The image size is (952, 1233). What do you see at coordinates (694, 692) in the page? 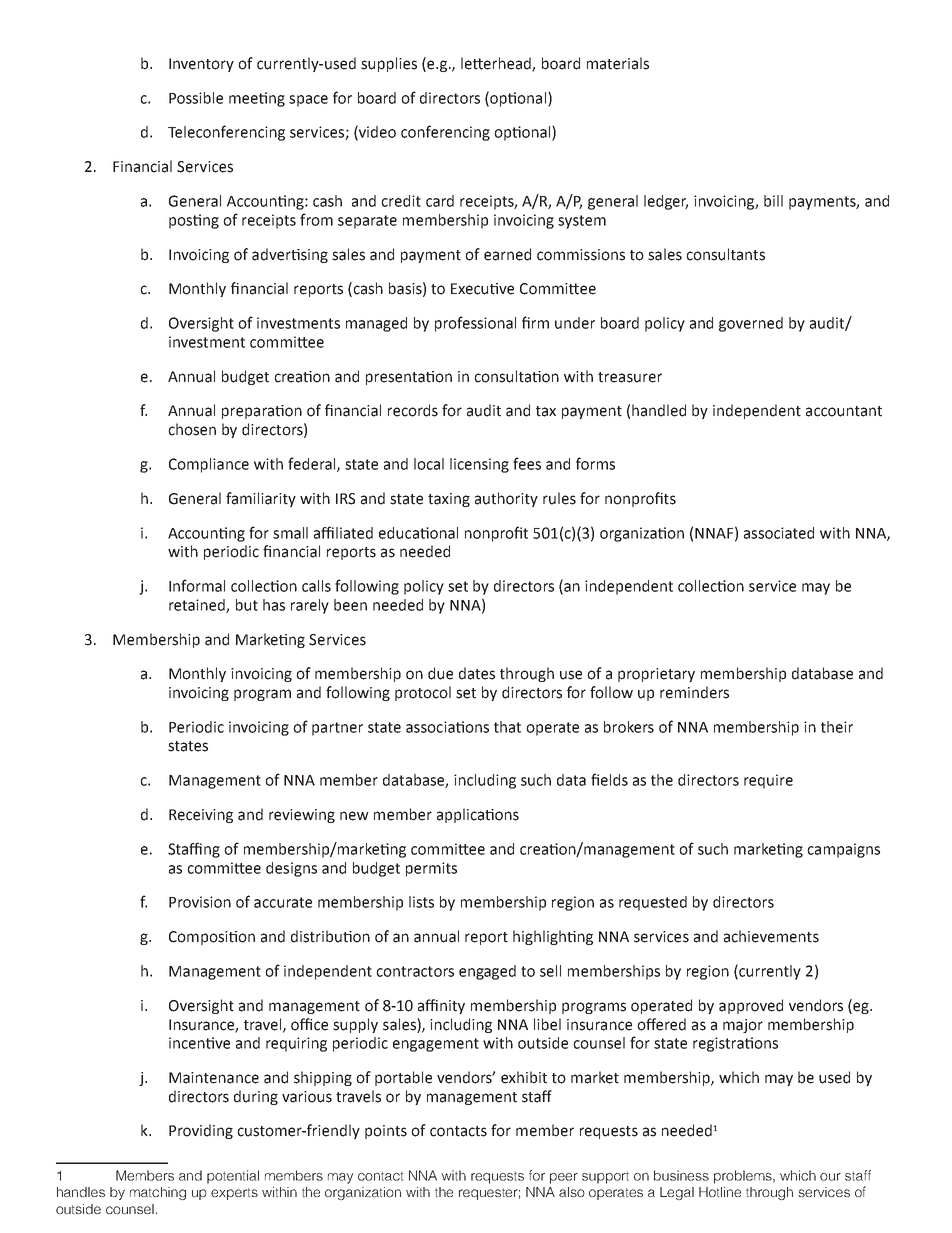
I see `reminders` at bounding box center [694, 692].
